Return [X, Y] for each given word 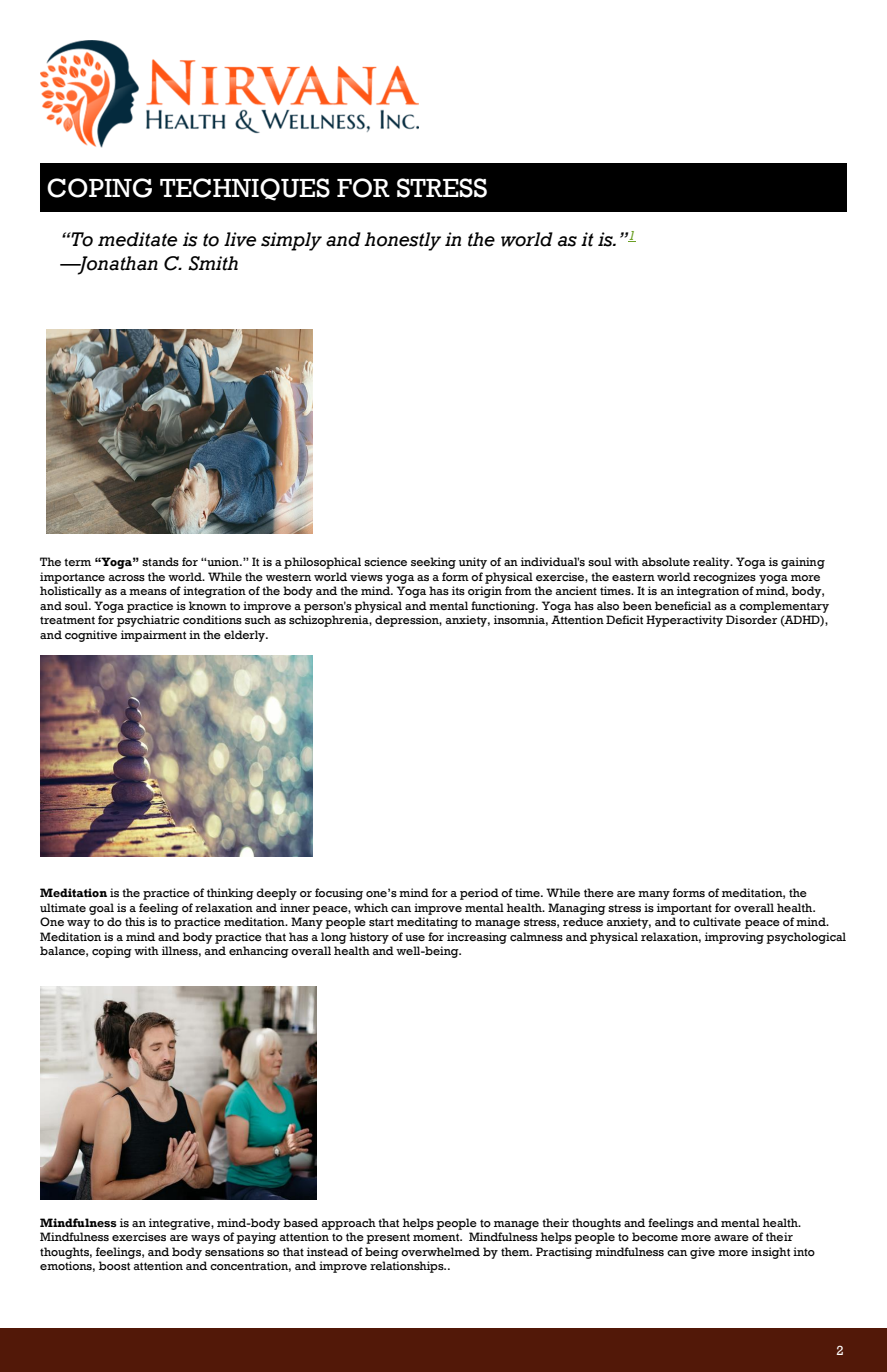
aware [731, 1238]
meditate [137, 239]
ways [205, 1239]
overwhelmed [440, 1251]
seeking [433, 563]
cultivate [717, 921]
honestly [402, 241]
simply [291, 241]
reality [712, 563]
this [135, 921]
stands [160, 561]
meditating [427, 923]
